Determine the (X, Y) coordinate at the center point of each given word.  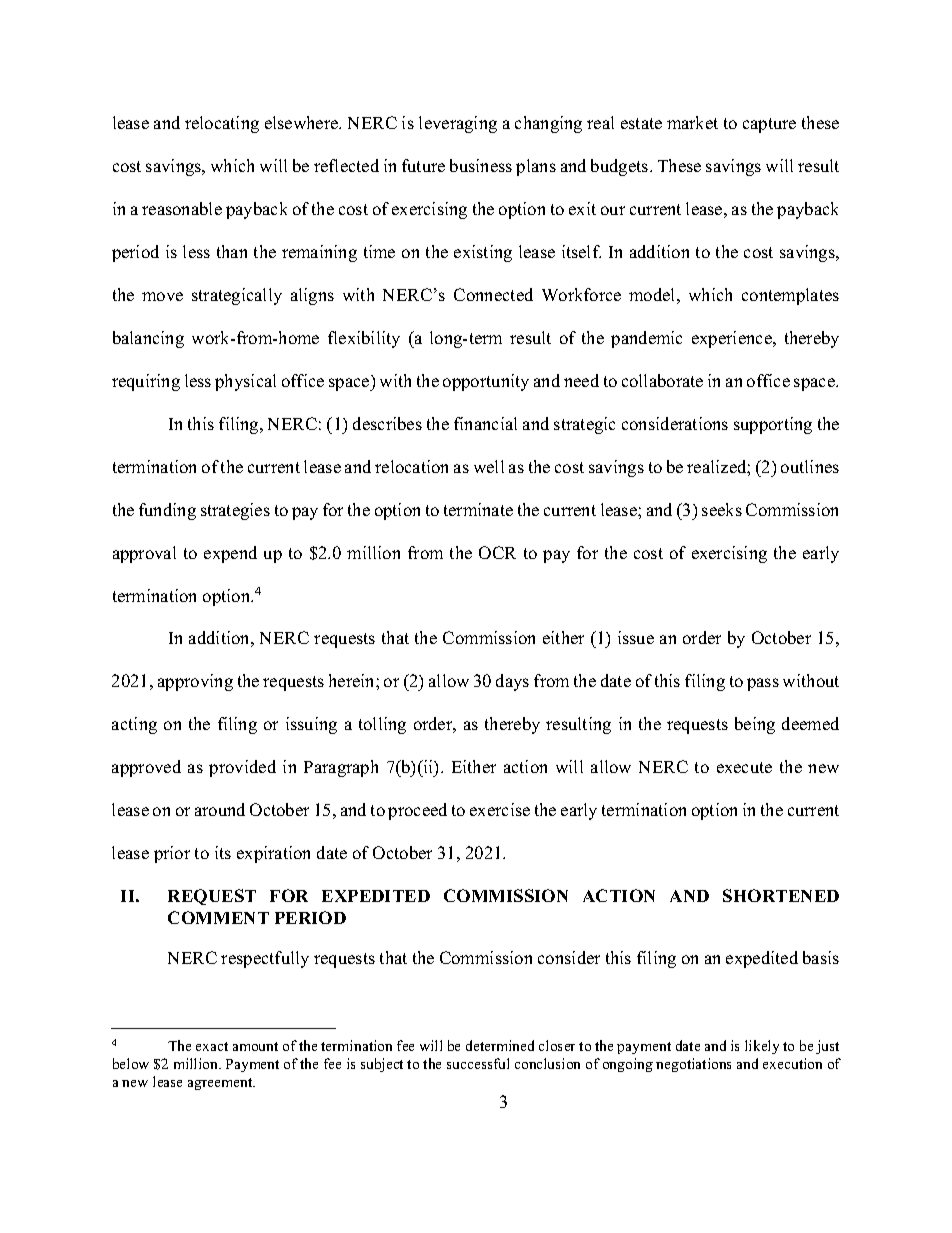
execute (744, 767)
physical (245, 382)
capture (769, 125)
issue (636, 637)
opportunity (486, 382)
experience (733, 339)
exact (212, 1046)
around (220, 809)
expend (230, 554)
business (481, 165)
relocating (222, 124)
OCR (497, 552)
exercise (500, 809)
